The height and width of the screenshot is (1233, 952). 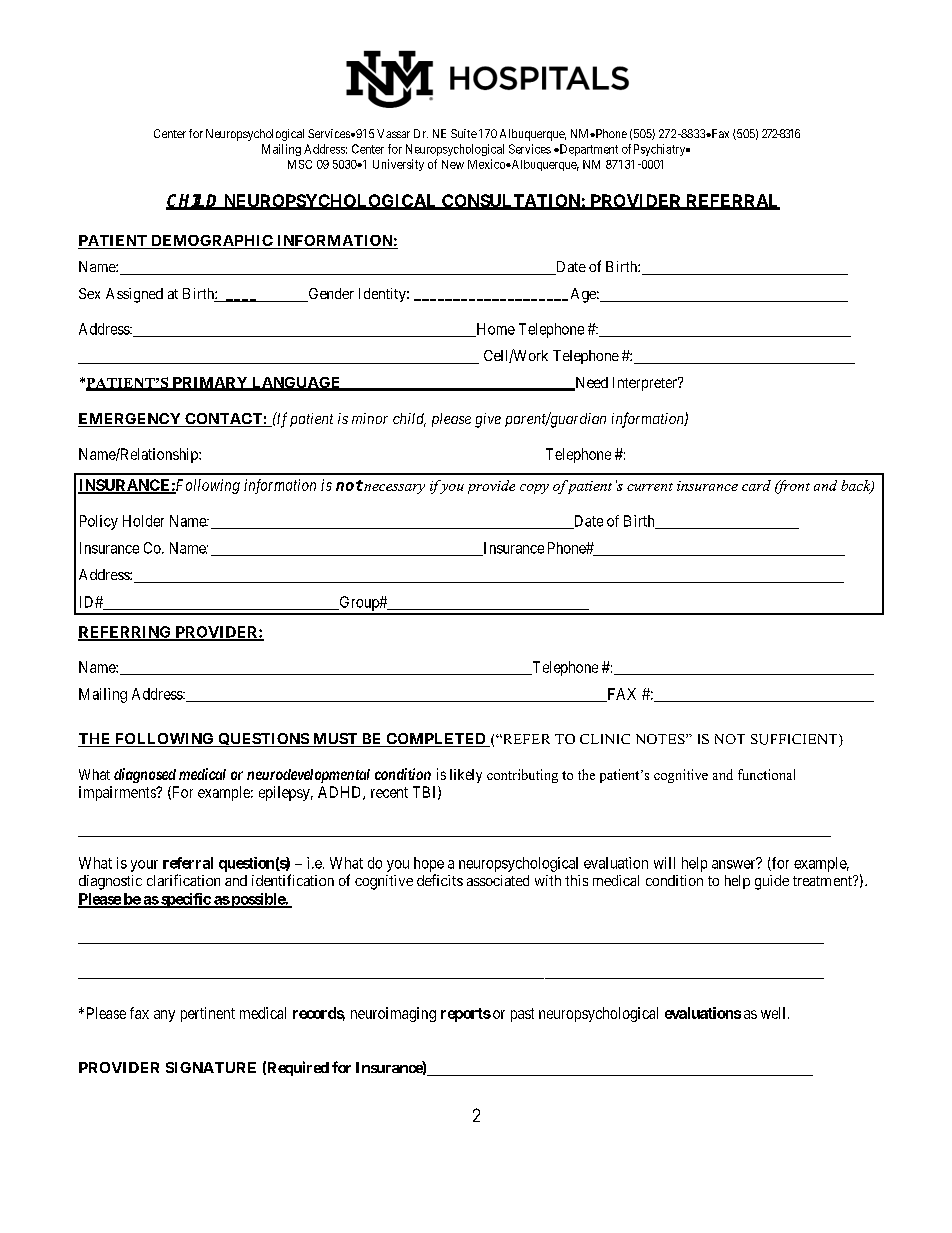 What do you see at coordinates (300, 164) in the screenshot?
I see `MSC` at bounding box center [300, 164].
